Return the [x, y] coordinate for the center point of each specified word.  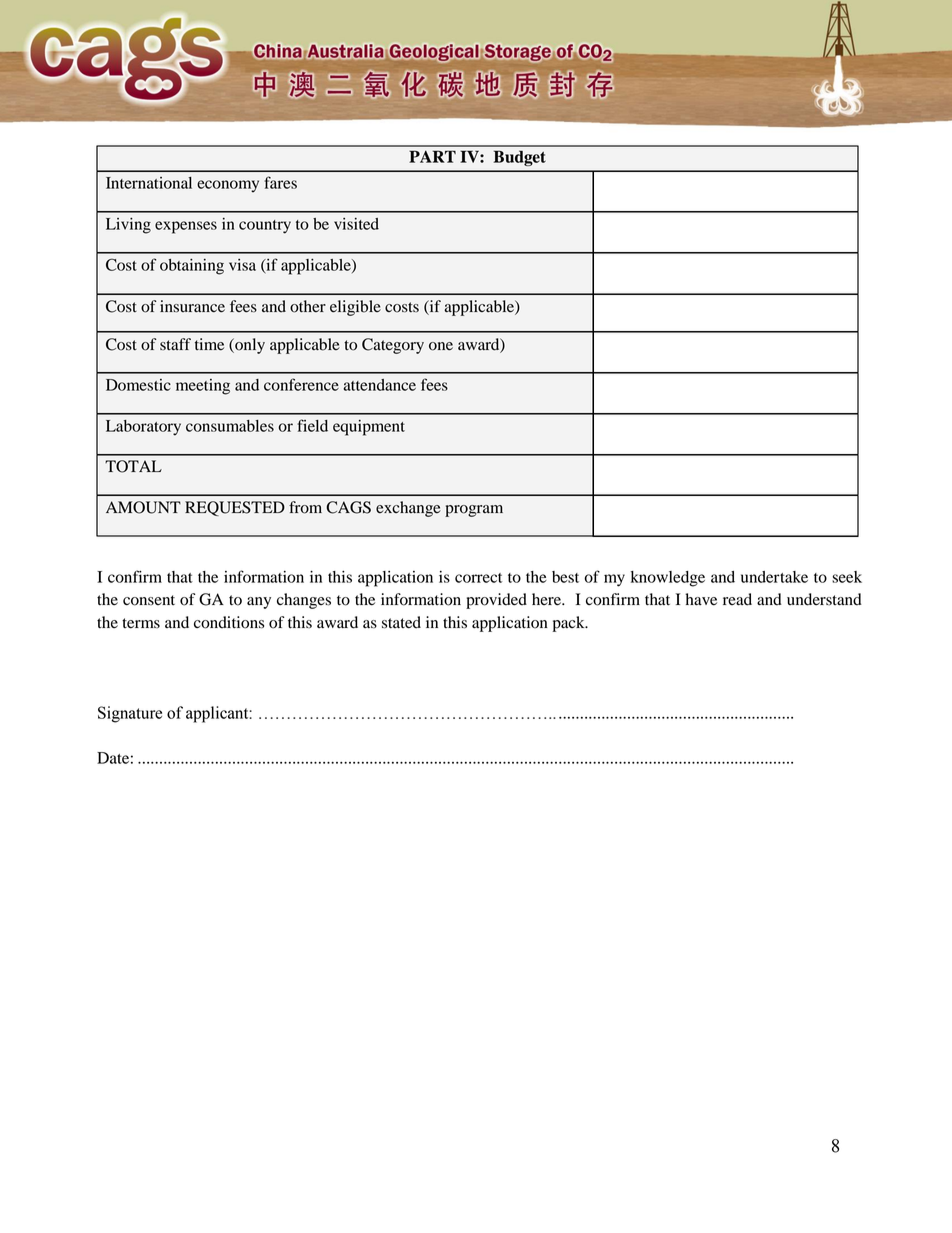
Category [393, 346]
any [259, 603]
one [441, 346]
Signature [130, 714]
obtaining [192, 267]
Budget [519, 158]
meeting [203, 387]
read [737, 599]
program [474, 511]
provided [496, 601]
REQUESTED [235, 508]
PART [432, 156]
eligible [355, 308]
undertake [774, 577]
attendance [379, 385]
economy [228, 186]
